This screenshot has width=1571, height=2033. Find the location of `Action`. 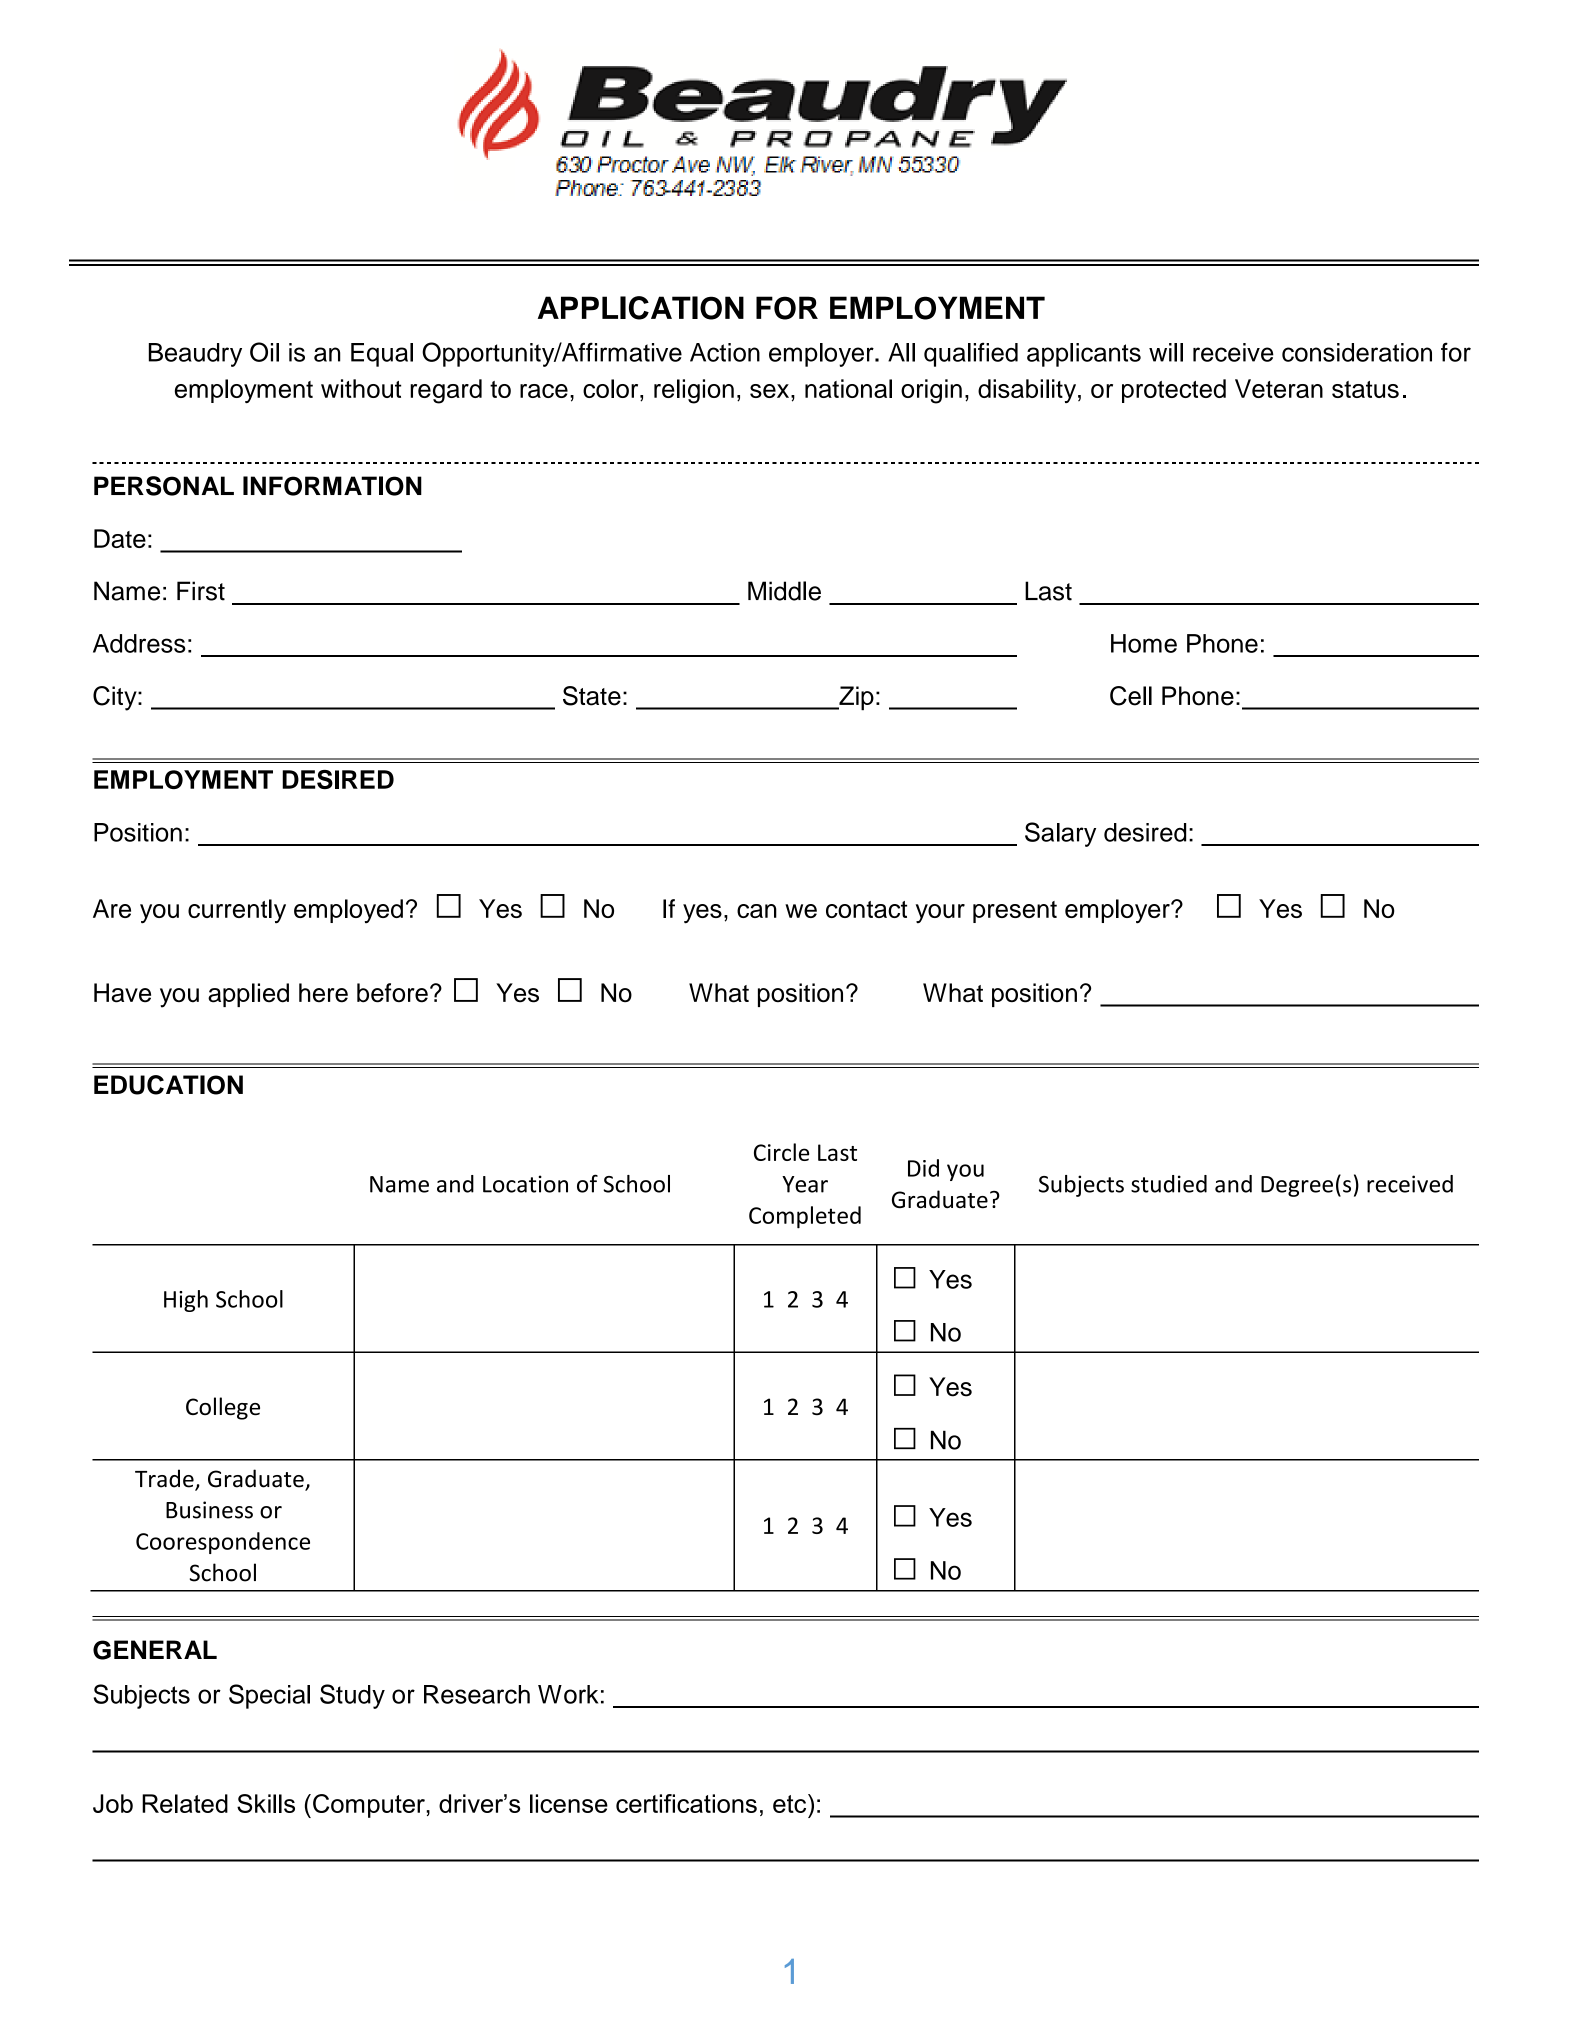

Action is located at coordinates (725, 352).
